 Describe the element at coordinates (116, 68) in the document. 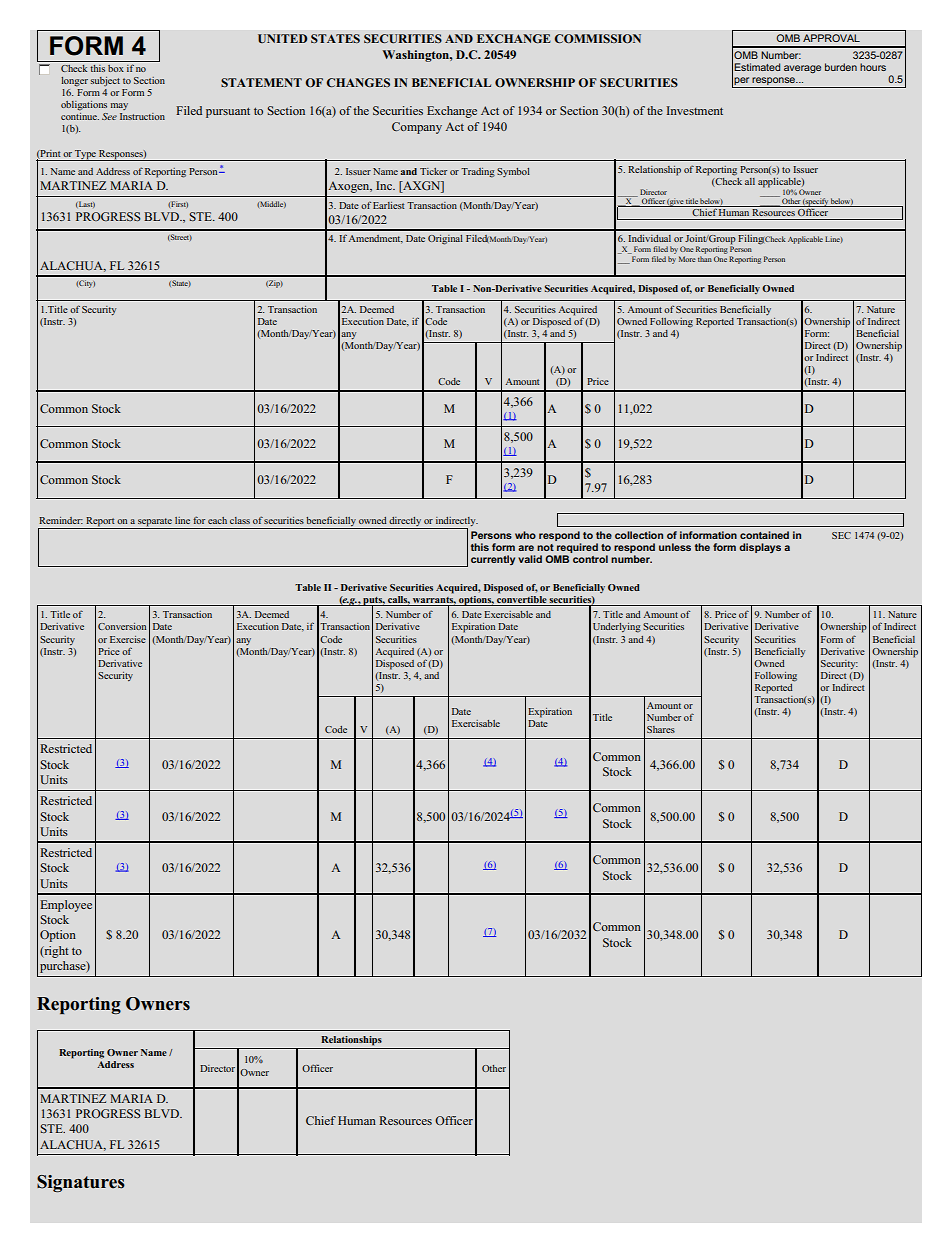

I see `box` at that location.
